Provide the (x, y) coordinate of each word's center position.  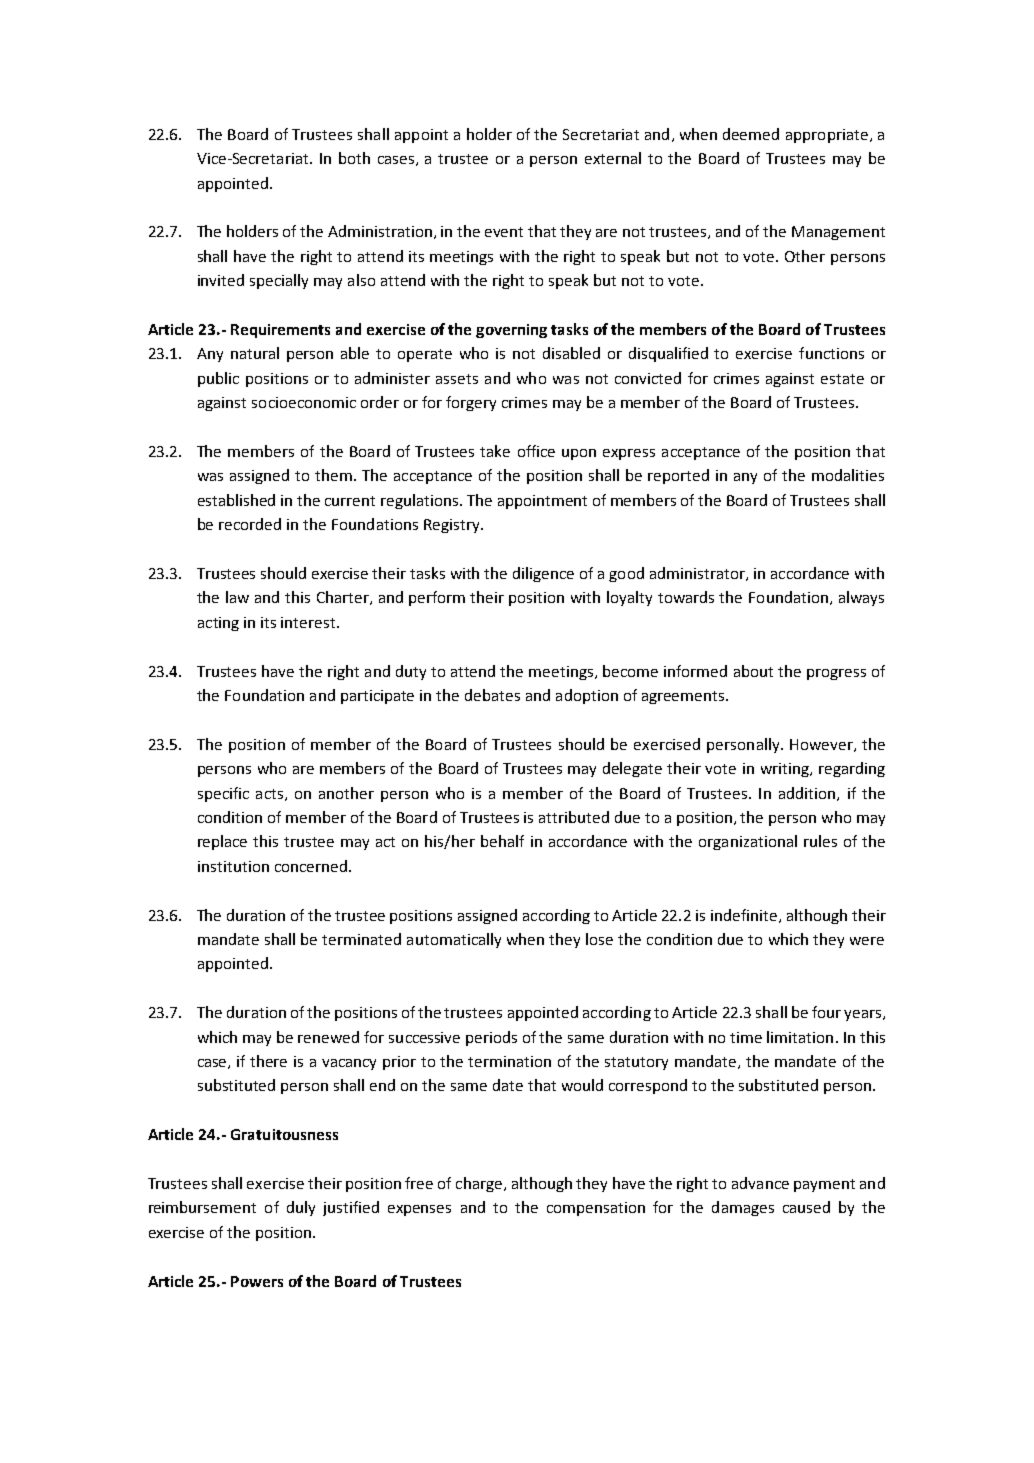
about (753, 671)
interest (309, 622)
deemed (751, 134)
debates (492, 695)
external (613, 158)
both (354, 158)
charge (480, 1184)
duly (301, 1208)
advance (760, 1183)
